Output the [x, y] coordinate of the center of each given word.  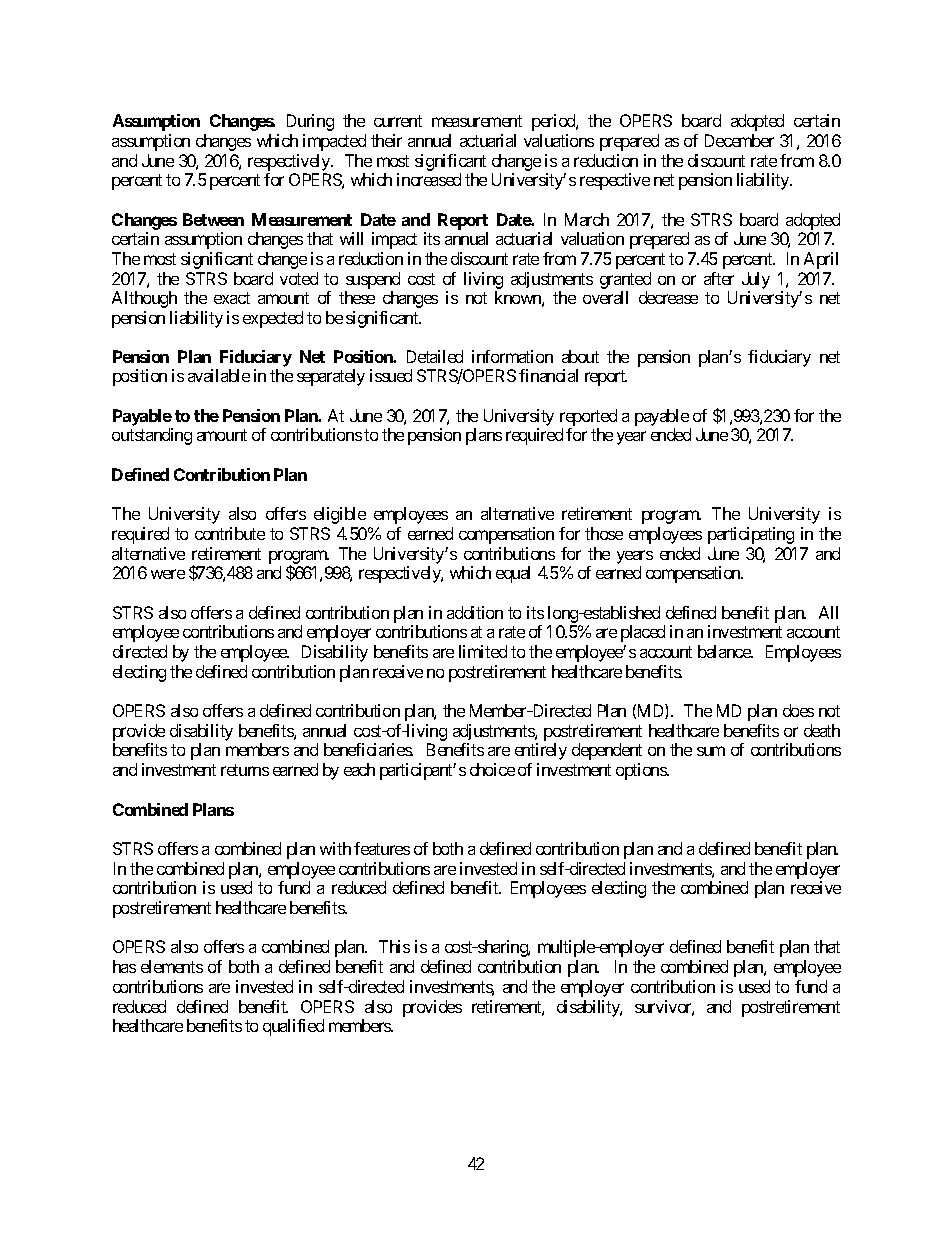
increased [429, 179]
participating [751, 535]
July [756, 280]
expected [273, 319]
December [739, 140]
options [642, 771]
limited [483, 651]
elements [172, 966]
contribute [230, 533]
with [335, 848]
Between [213, 219]
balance [725, 651]
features [382, 848]
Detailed [435, 356]
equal [513, 574]
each [359, 769]
